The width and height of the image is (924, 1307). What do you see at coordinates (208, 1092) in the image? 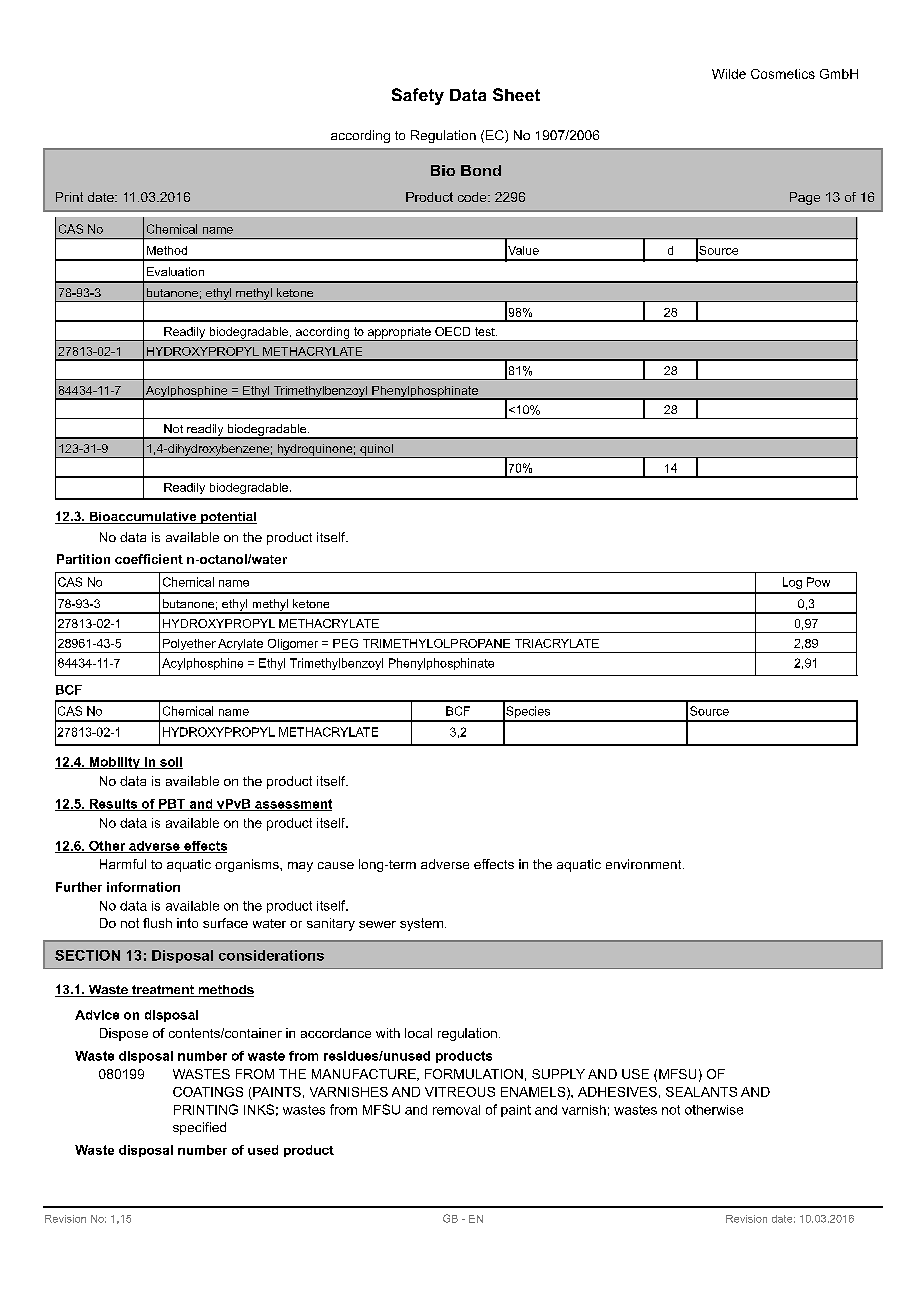
I see `COATINGS` at bounding box center [208, 1092].
